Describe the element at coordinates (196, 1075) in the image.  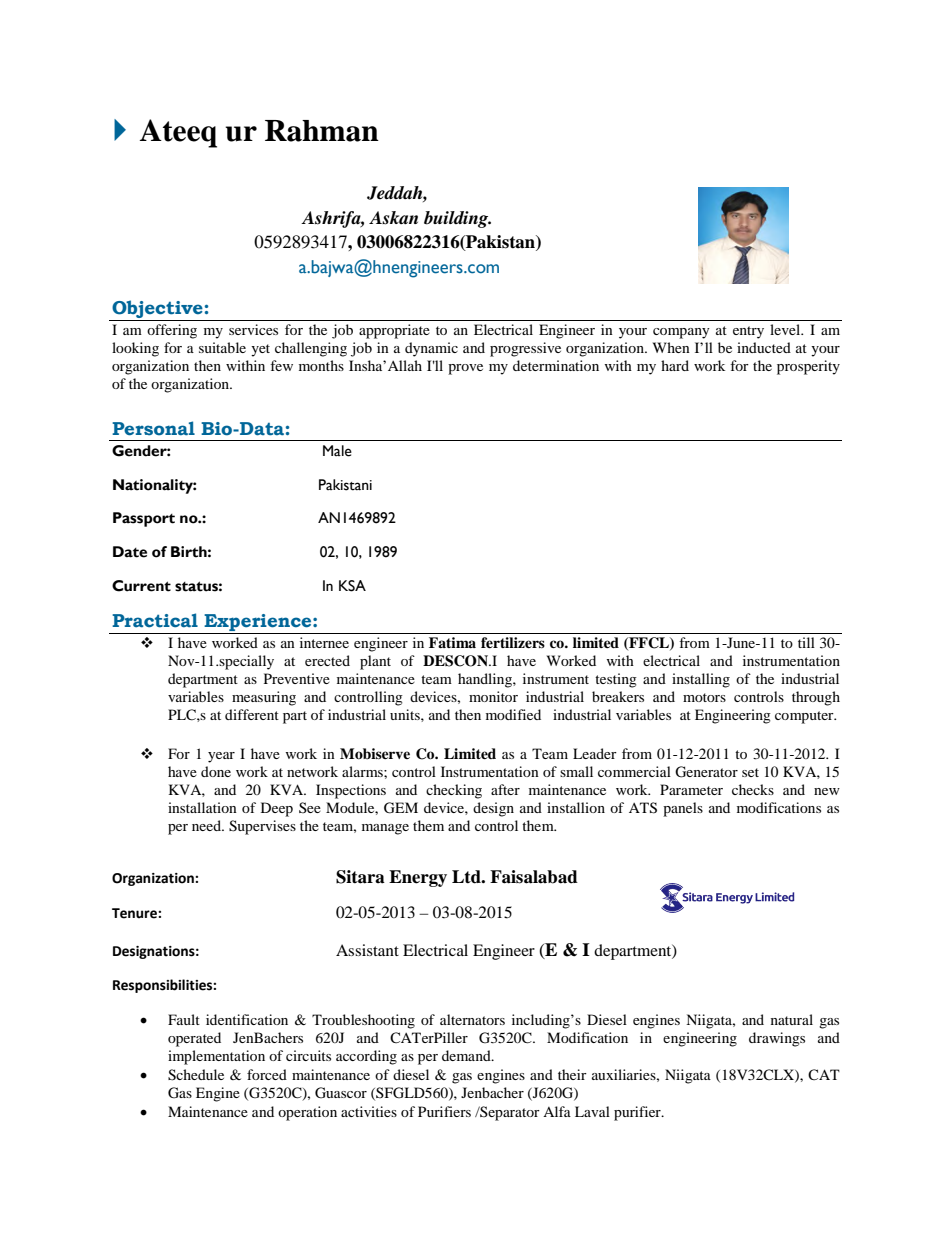
I see `Schedule` at that location.
